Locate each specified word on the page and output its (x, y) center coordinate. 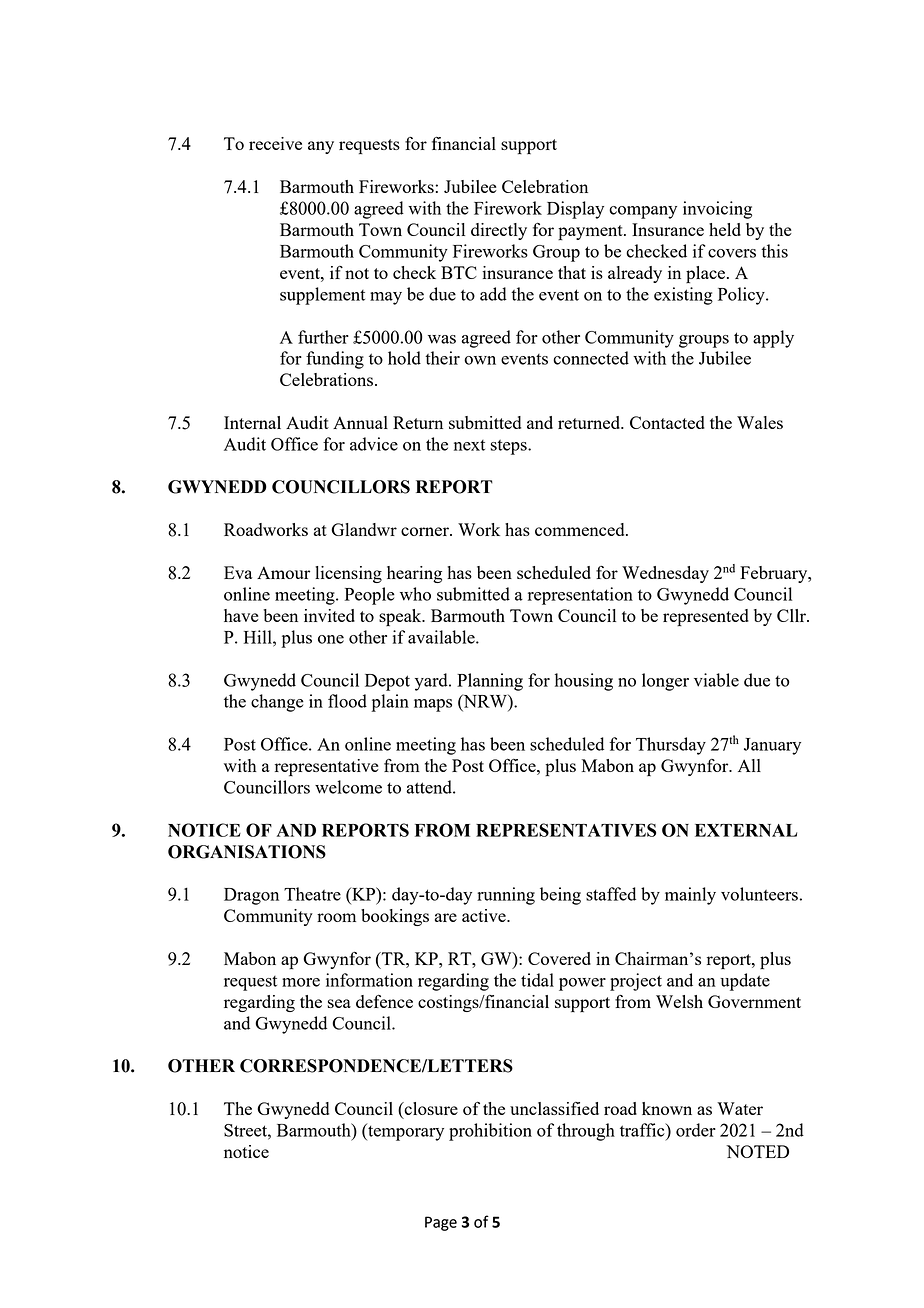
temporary (405, 1132)
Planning (490, 682)
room (336, 917)
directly (499, 231)
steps (509, 447)
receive (275, 143)
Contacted (667, 422)
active (485, 915)
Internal (252, 422)
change (277, 703)
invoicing (717, 210)
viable (716, 680)
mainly (690, 896)
